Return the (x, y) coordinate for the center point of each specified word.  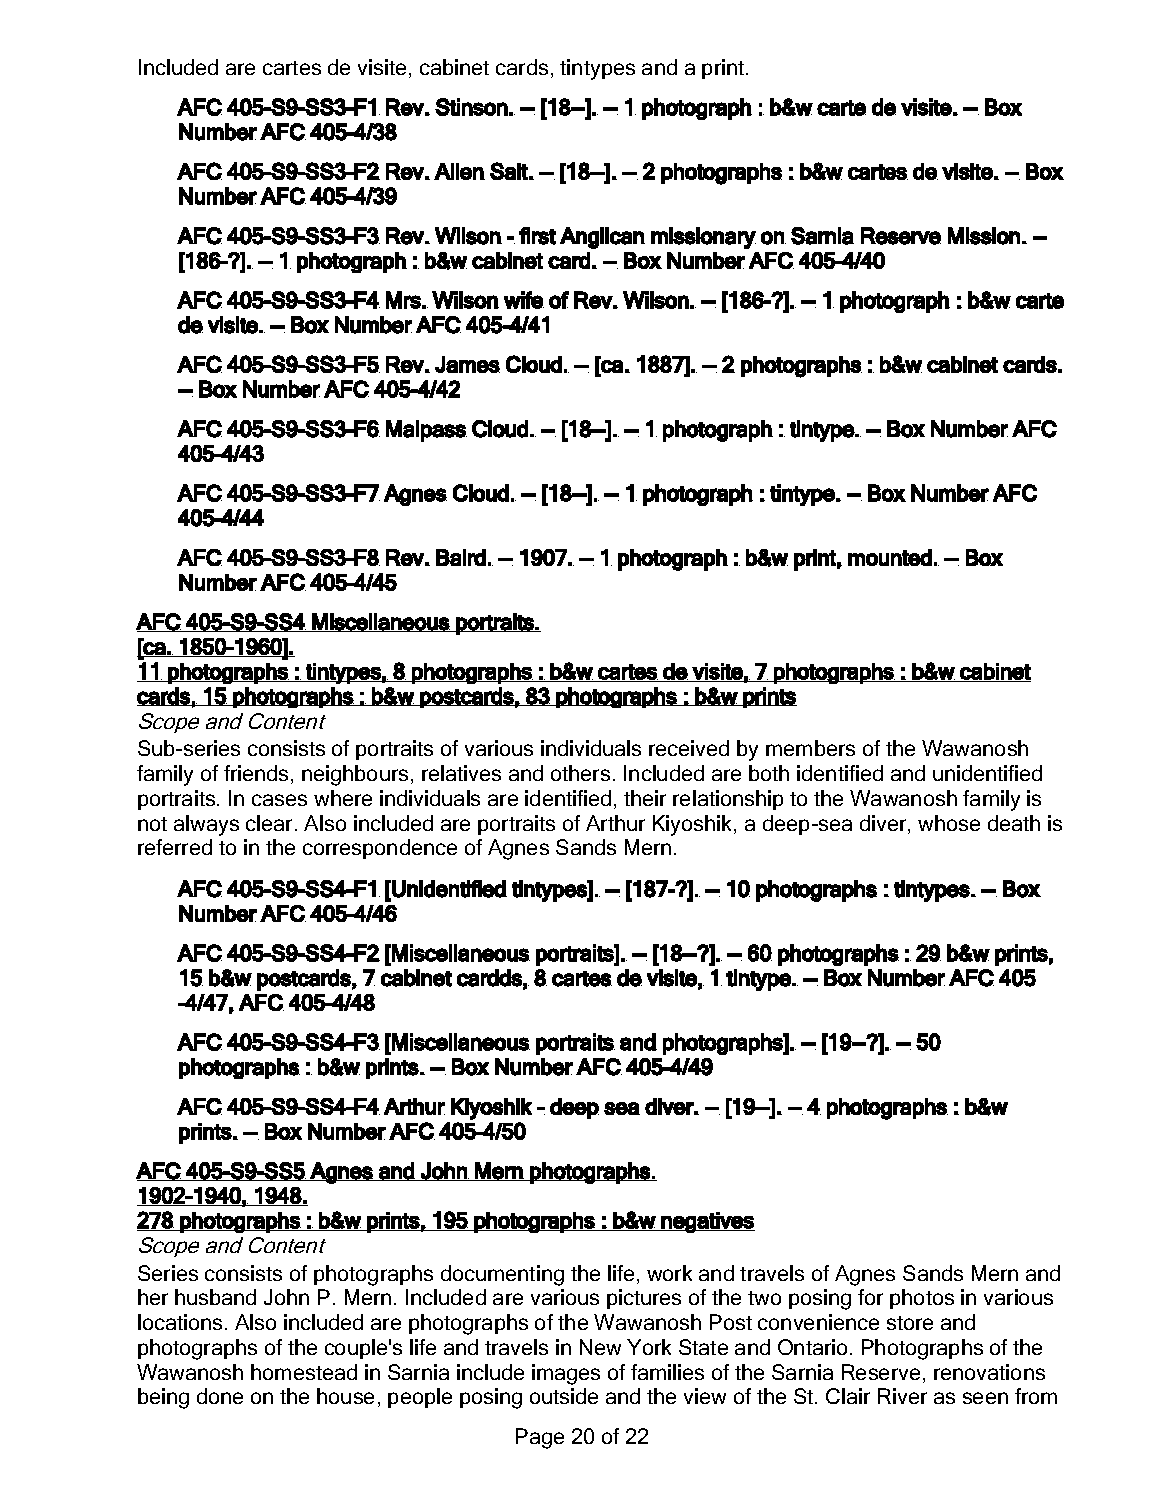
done (220, 1396)
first (537, 236)
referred (175, 847)
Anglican (602, 238)
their (645, 798)
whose (949, 823)
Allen (459, 171)
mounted (890, 557)
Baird (461, 557)
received (689, 748)
